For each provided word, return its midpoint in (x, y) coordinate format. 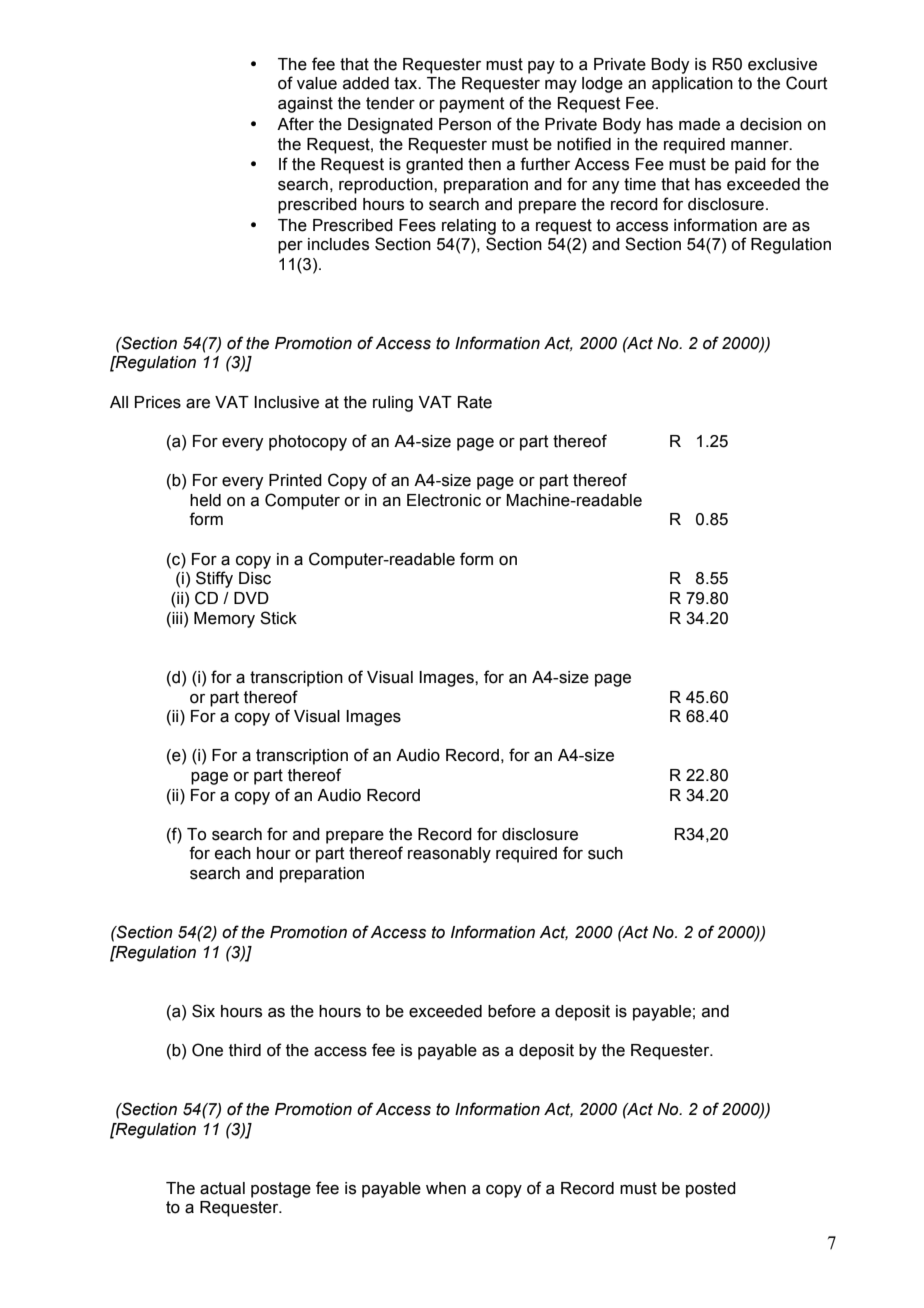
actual (222, 1188)
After (295, 124)
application (692, 85)
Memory (224, 620)
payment (472, 105)
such (605, 853)
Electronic (444, 500)
